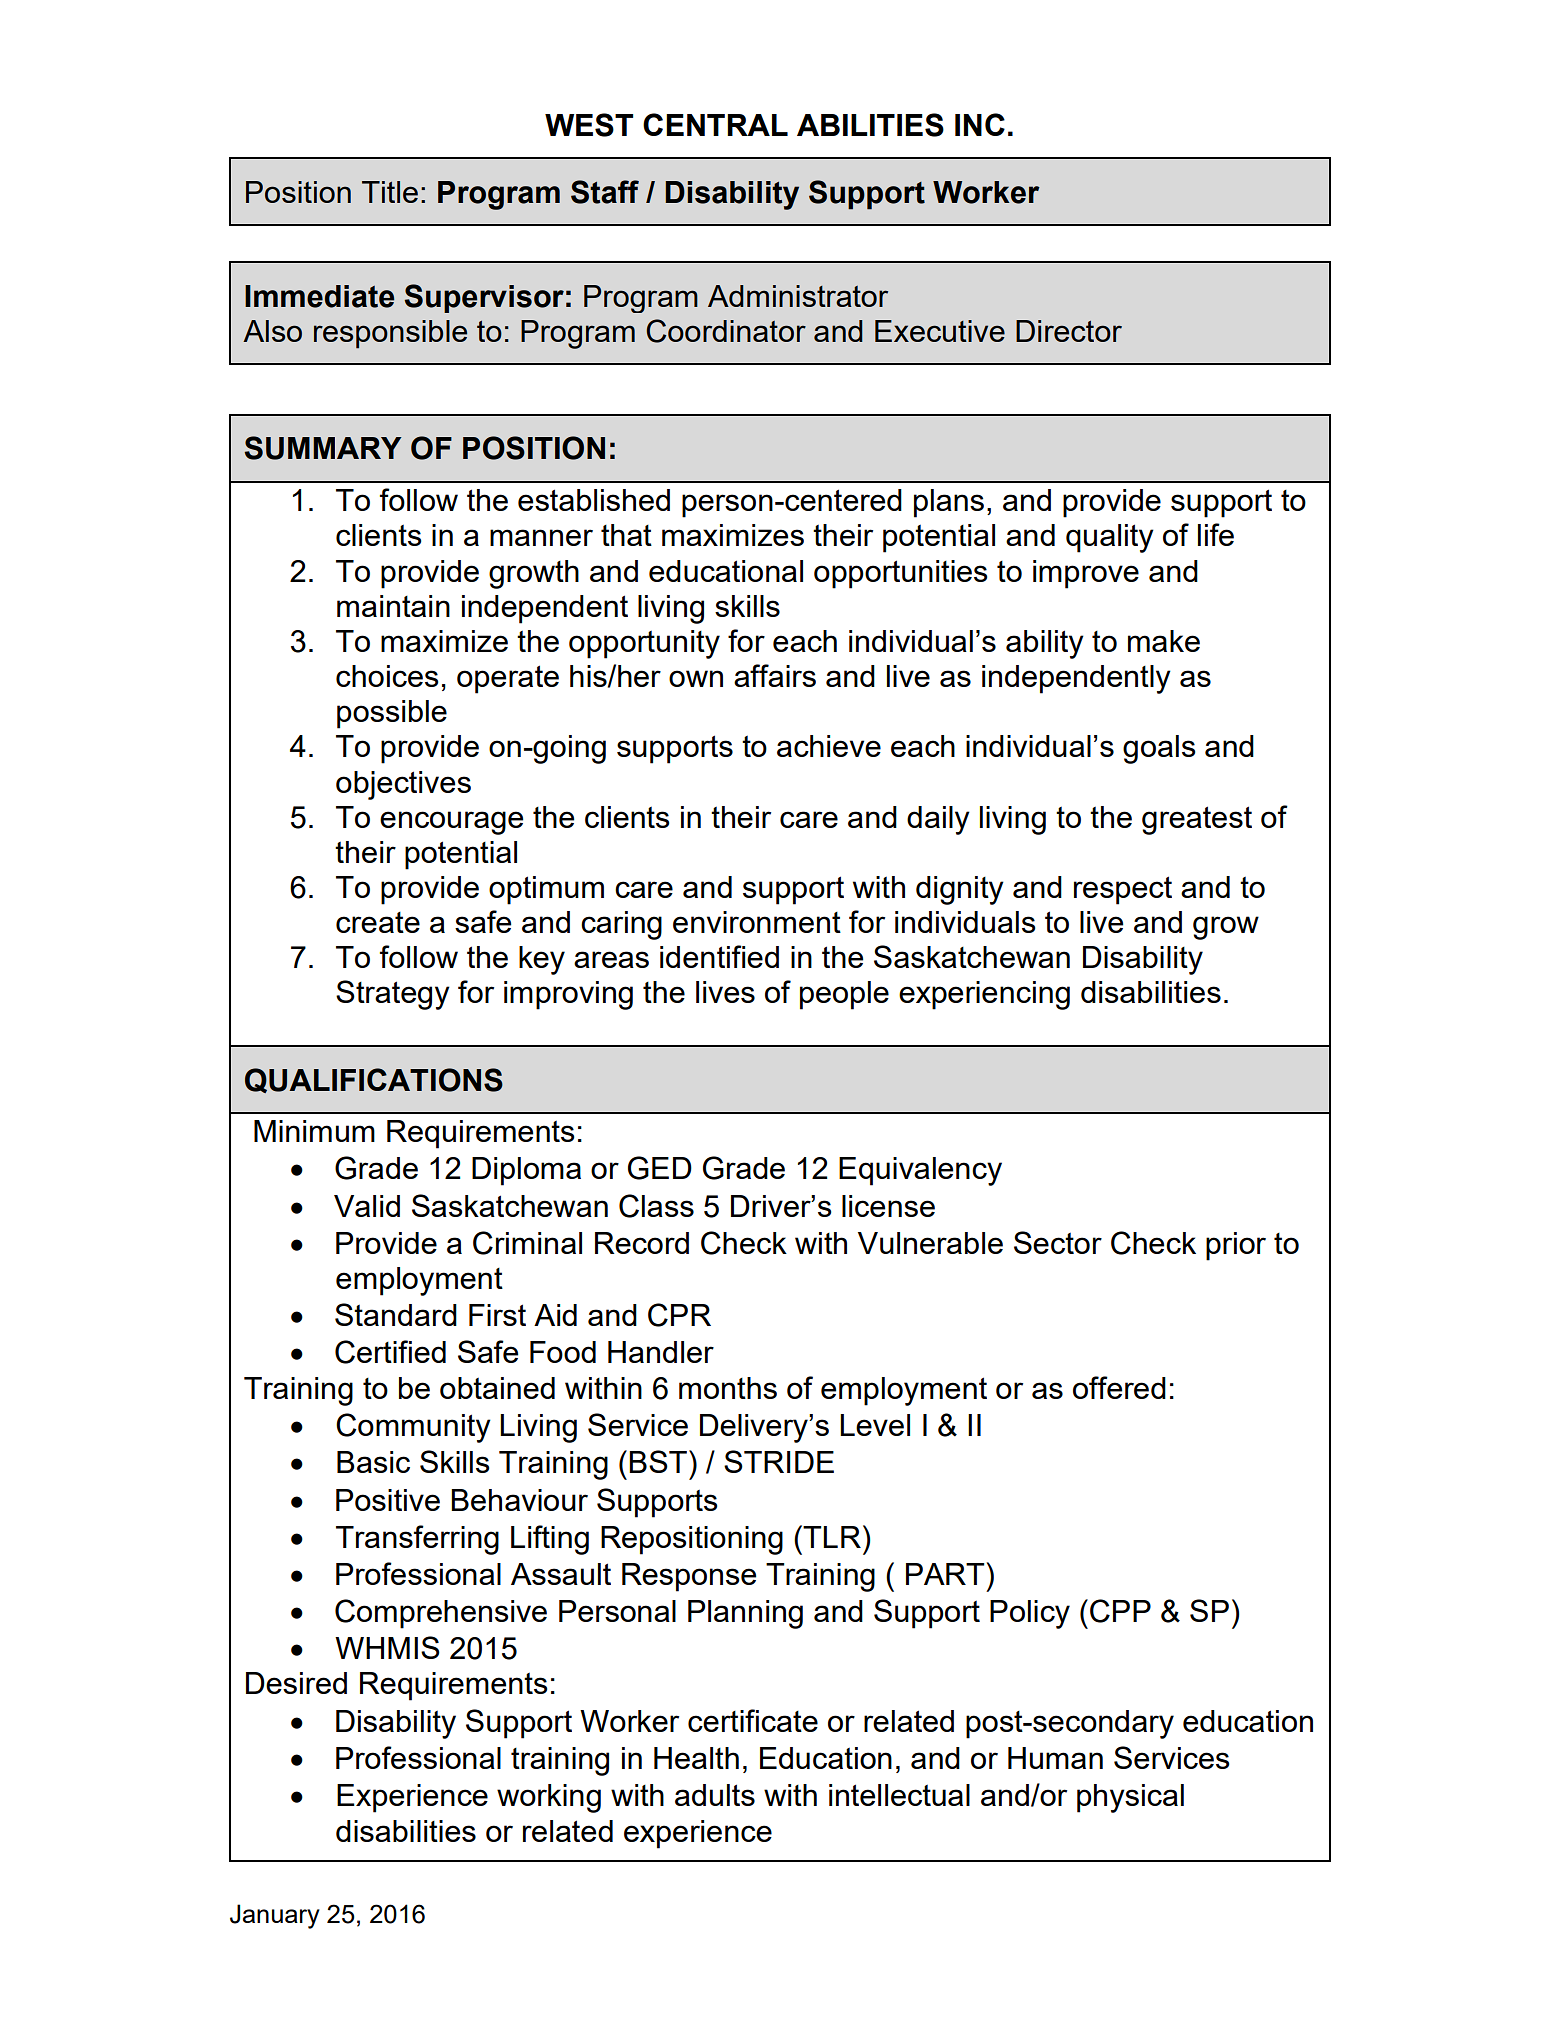  I want to click on Basic, so click(373, 1462).
